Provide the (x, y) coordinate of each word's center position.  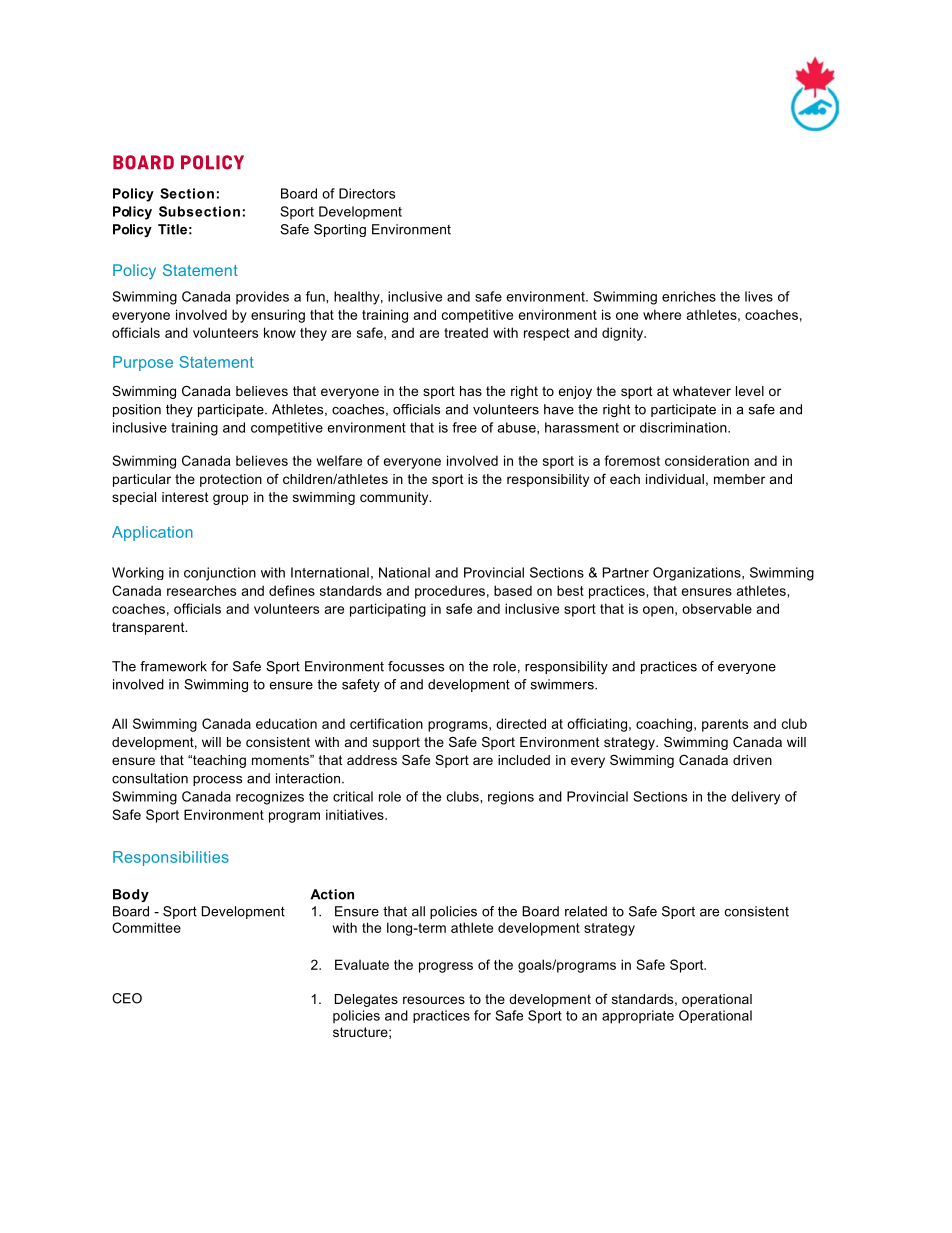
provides (262, 297)
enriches (689, 296)
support (396, 743)
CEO (127, 998)
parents (725, 725)
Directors (367, 193)
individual (675, 479)
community (395, 498)
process (217, 781)
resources (434, 1000)
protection (231, 480)
